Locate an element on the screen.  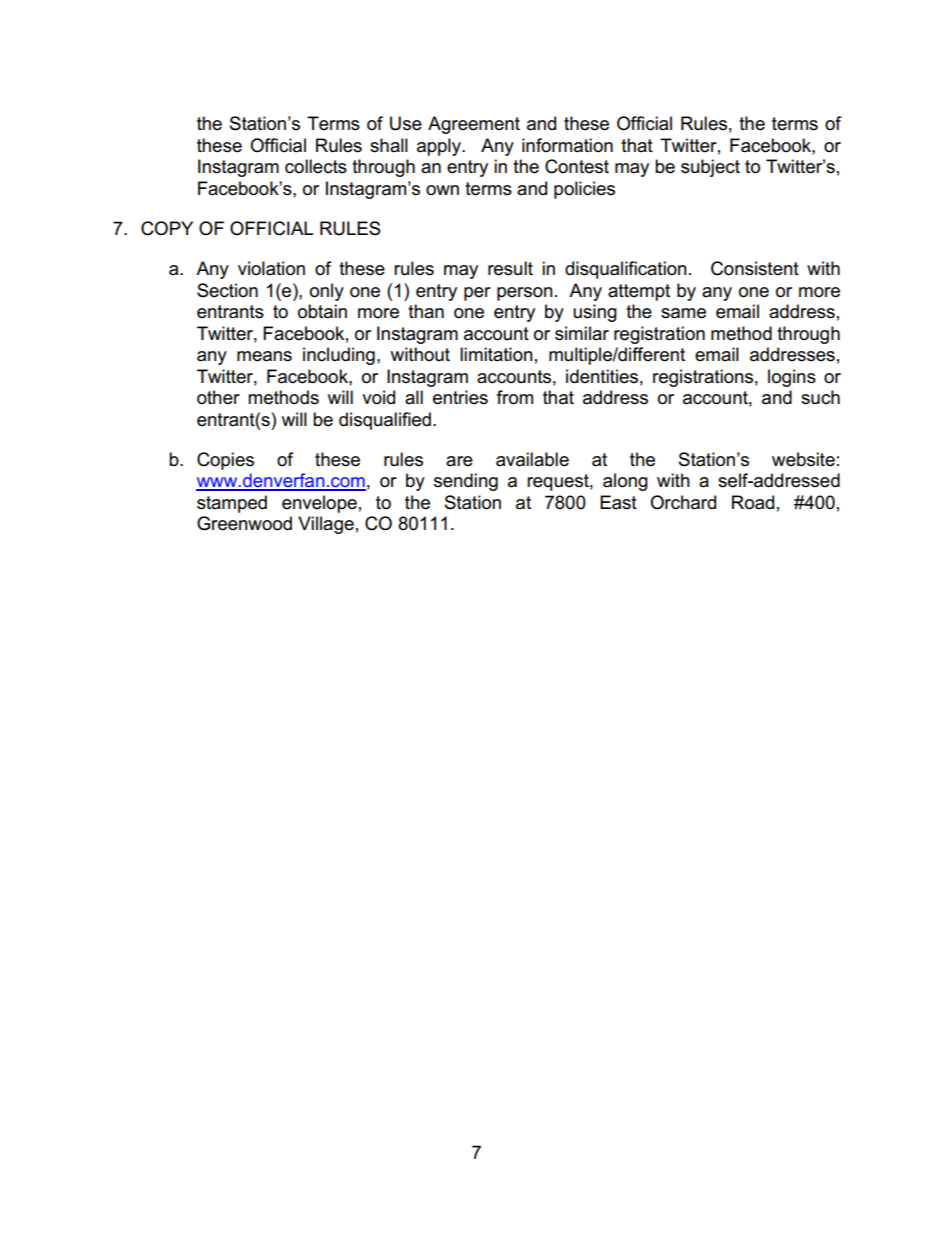
collects is located at coordinates (316, 166).
